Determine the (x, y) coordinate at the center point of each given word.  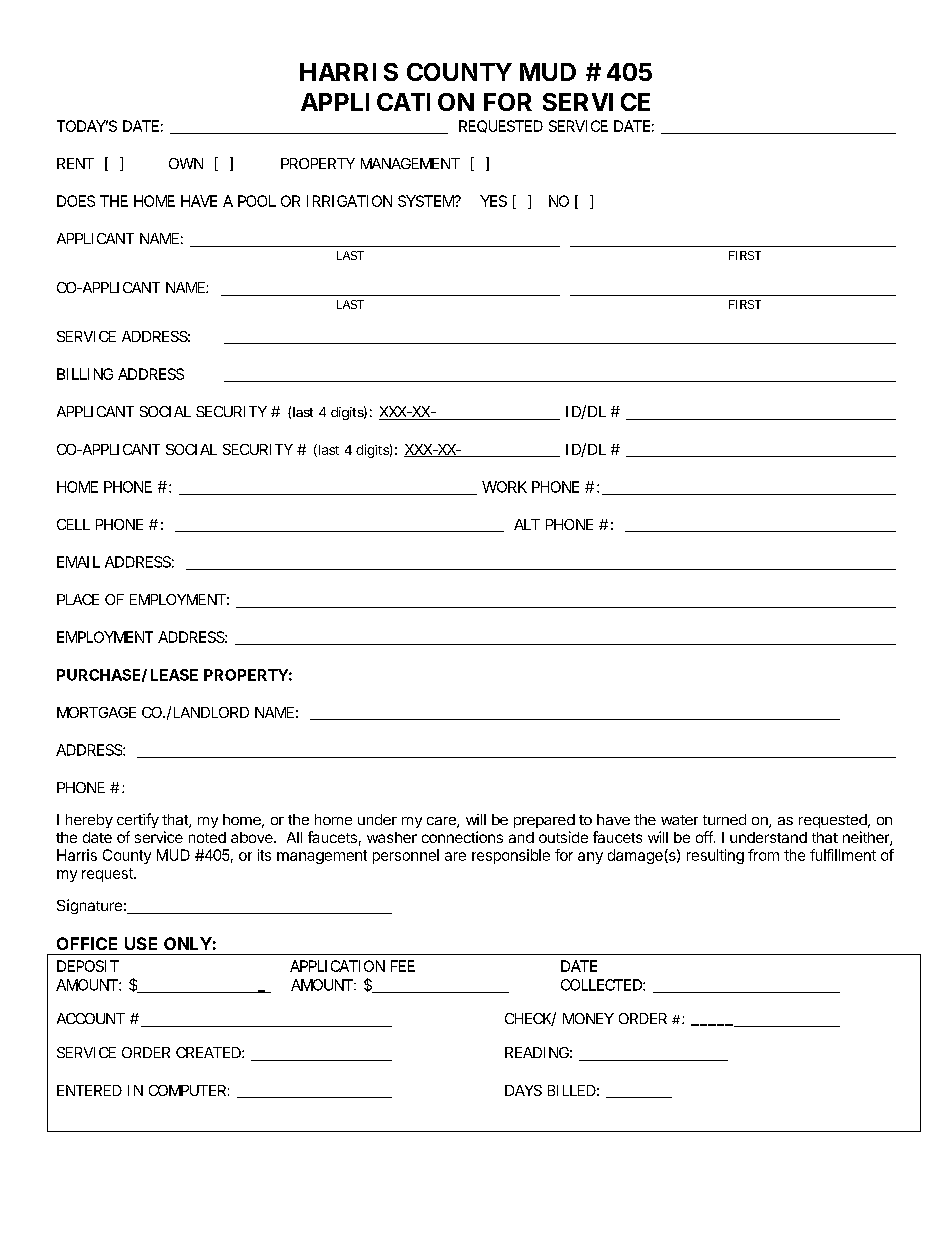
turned (724, 819)
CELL (73, 524)
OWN (186, 163)
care (442, 822)
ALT (527, 524)
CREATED (209, 1052)
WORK (504, 487)
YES (493, 201)
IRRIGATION (349, 201)
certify (138, 820)
